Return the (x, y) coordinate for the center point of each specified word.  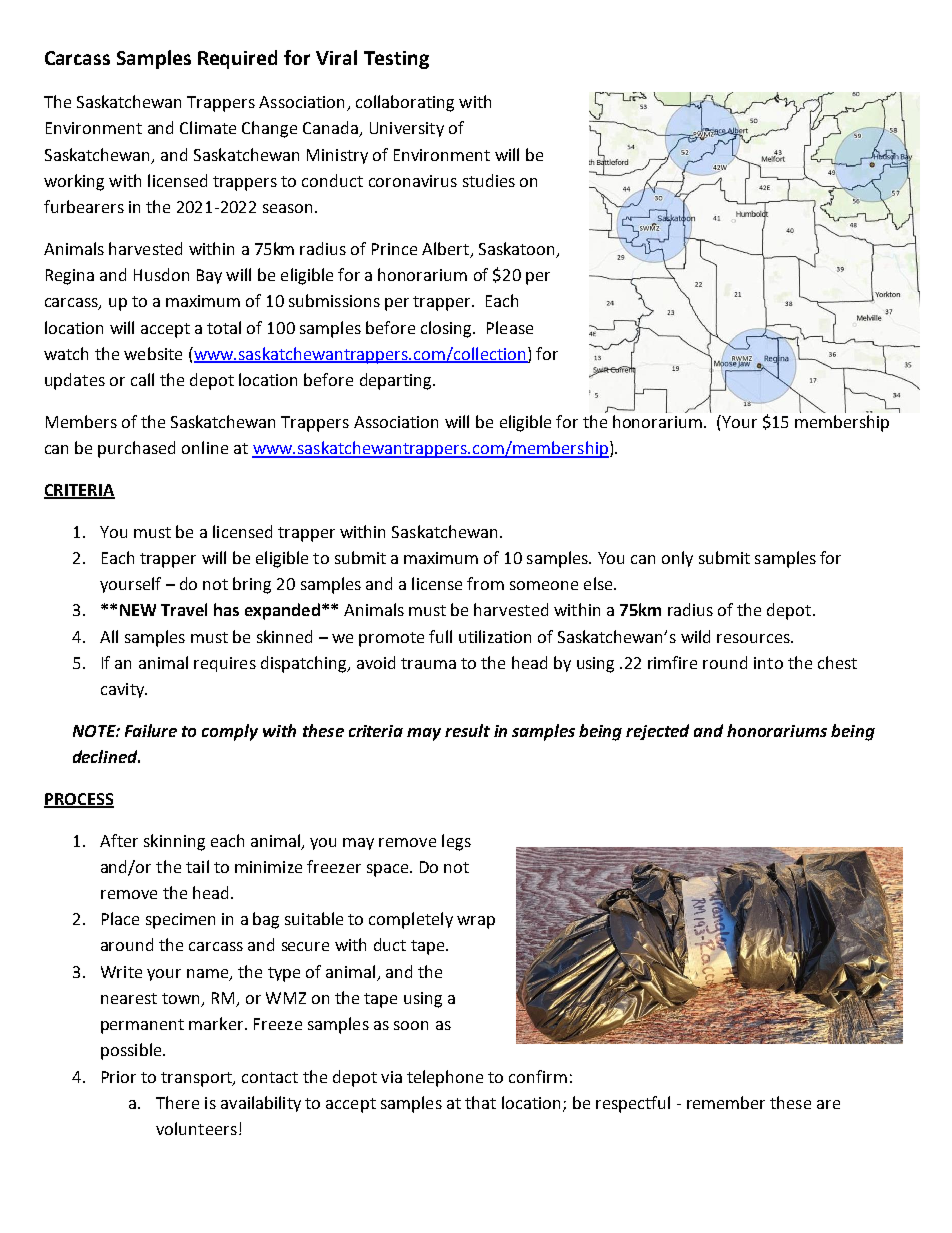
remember (726, 1102)
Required (237, 59)
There (177, 1102)
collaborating (405, 103)
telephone (445, 1078)
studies (489, 180)
